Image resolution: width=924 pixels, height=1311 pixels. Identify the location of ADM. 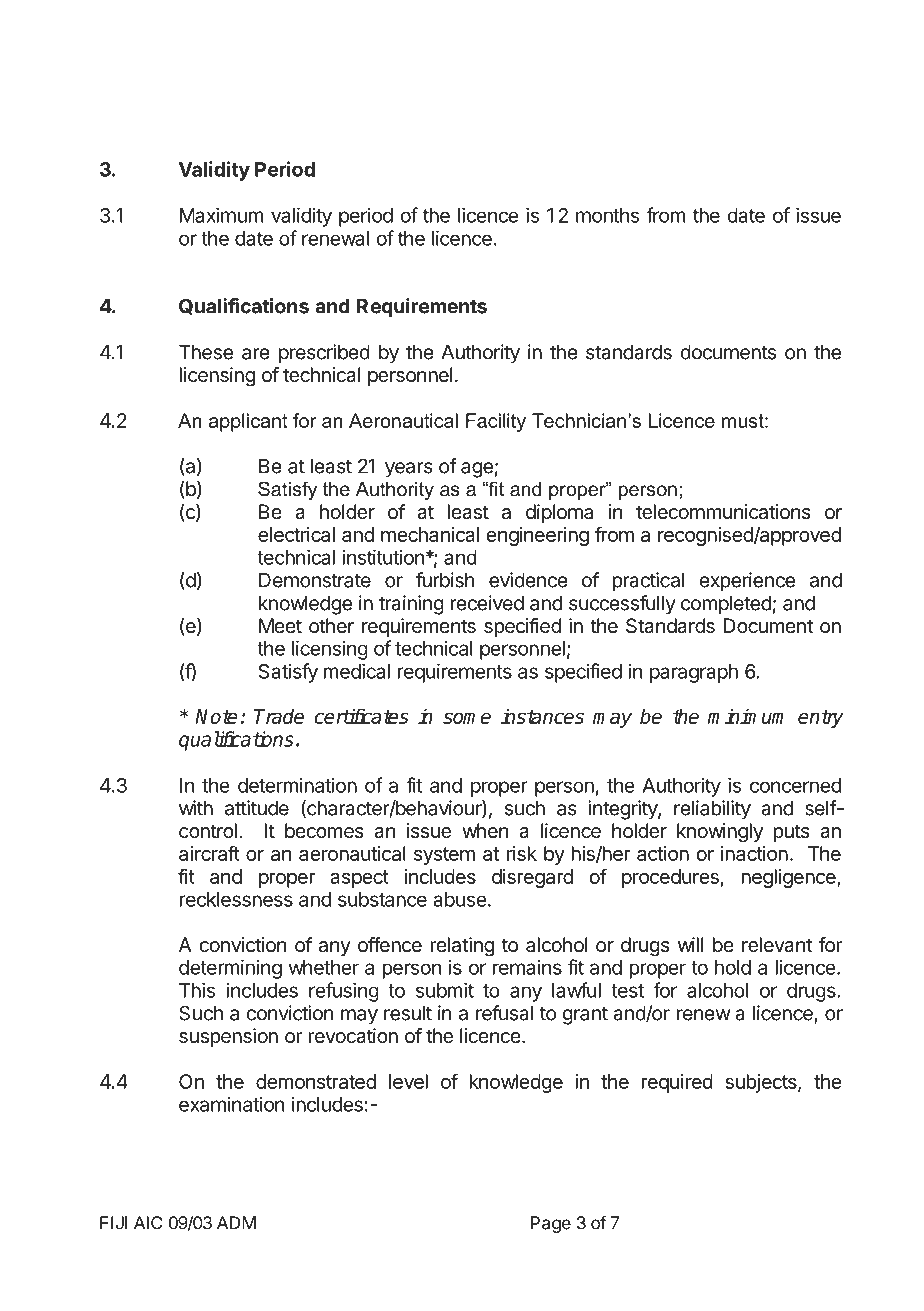
(236, 1223).
